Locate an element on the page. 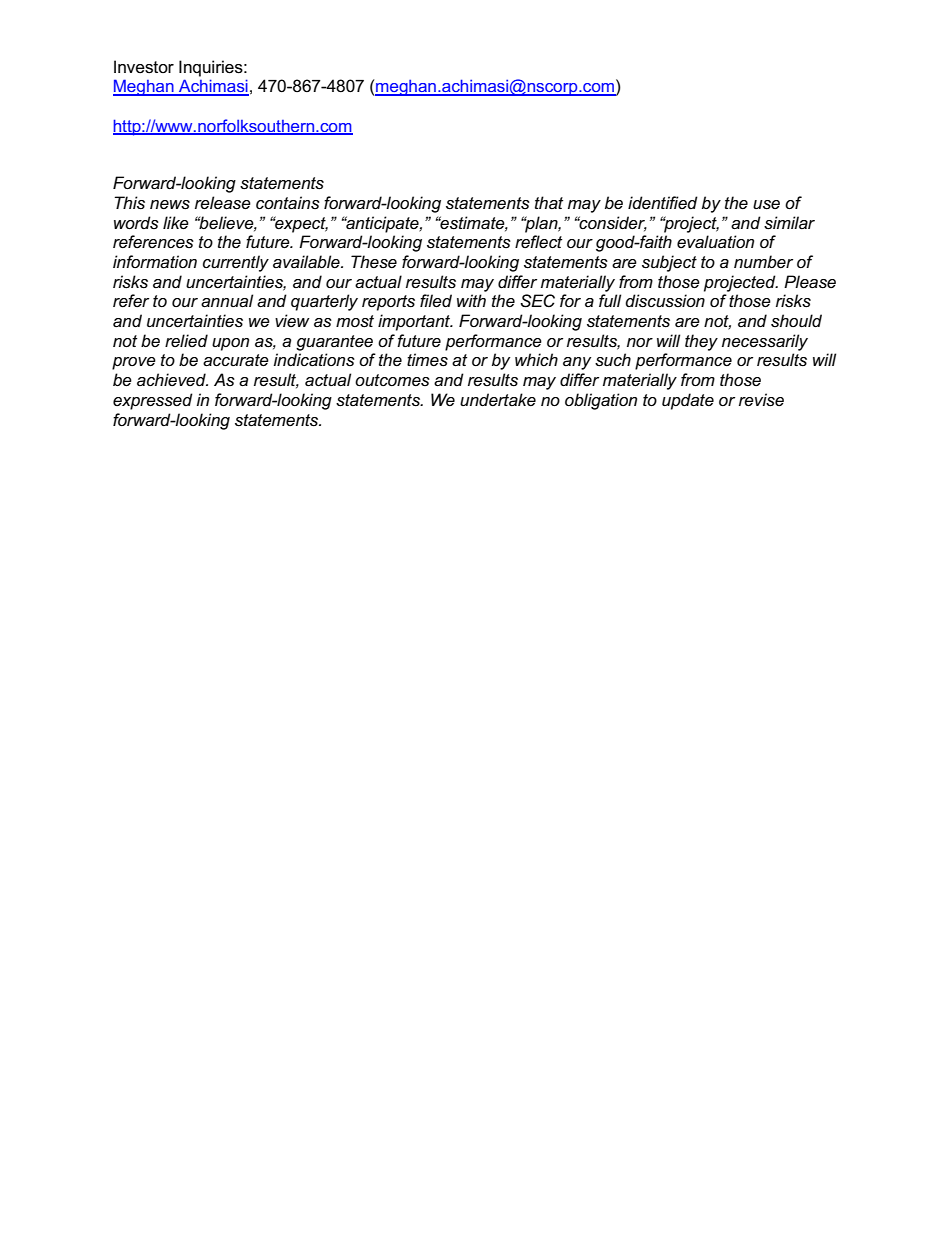  news is located at coordinates (170, 205).
